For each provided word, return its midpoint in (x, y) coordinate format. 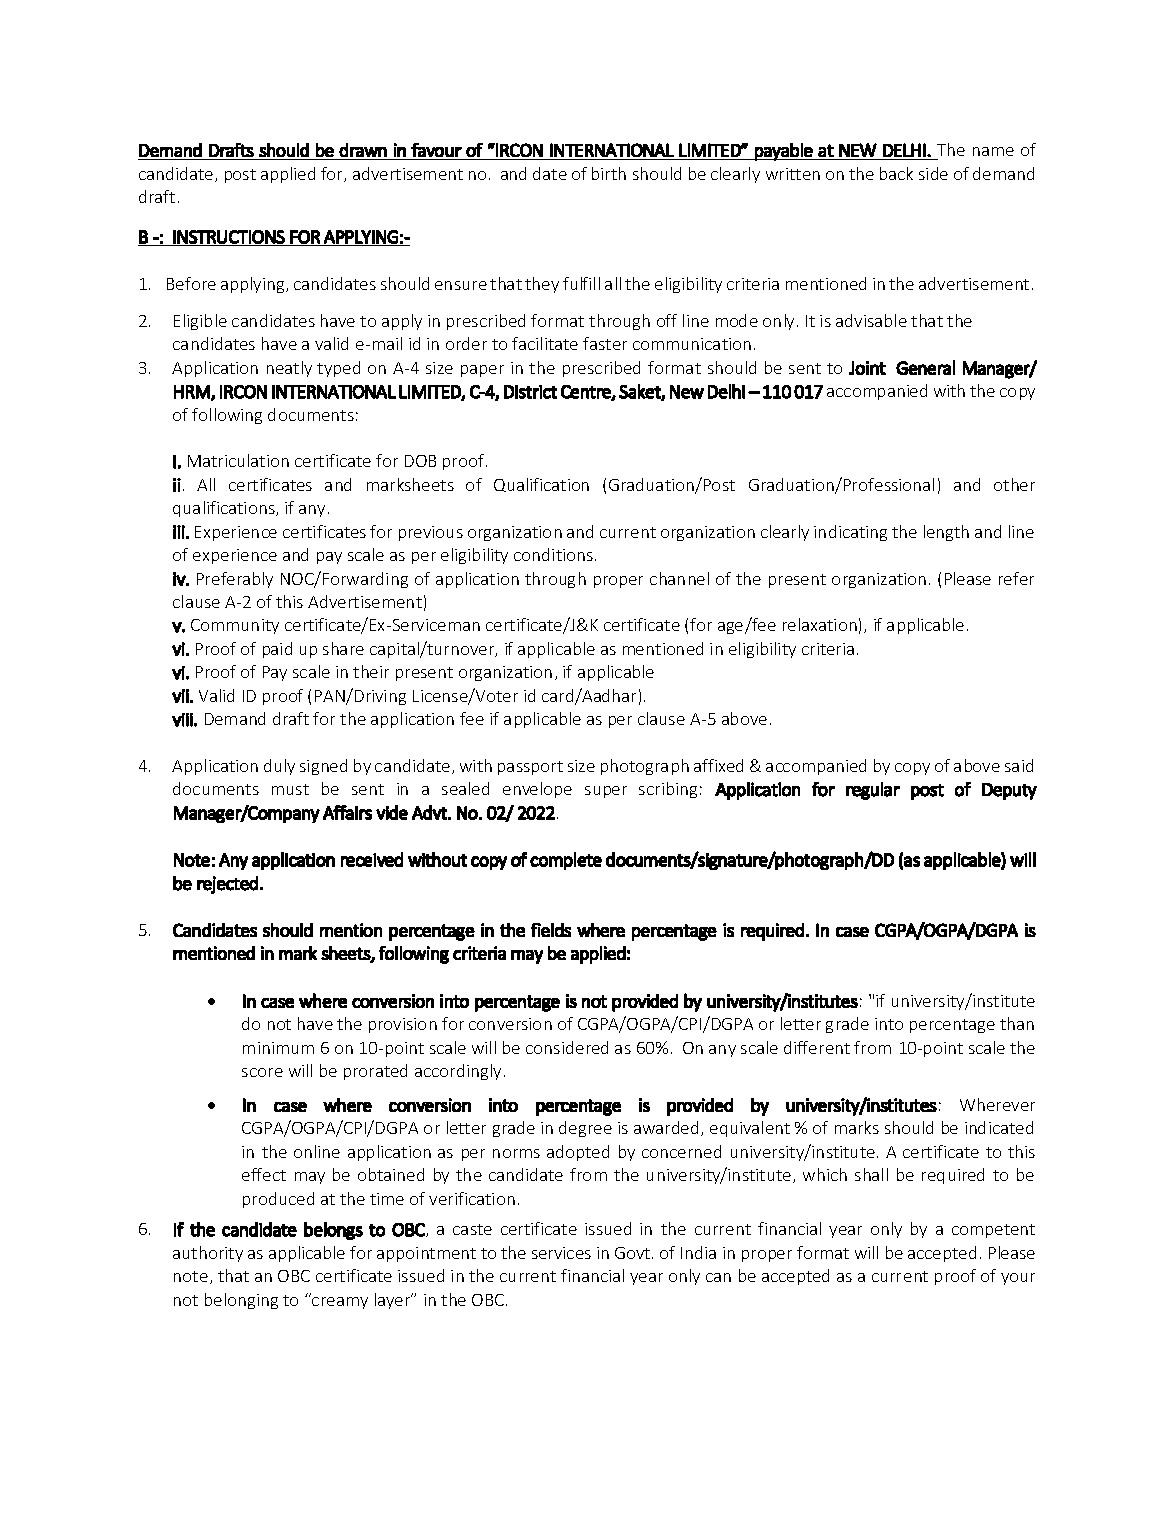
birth (609, 173)
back (896, 173)
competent (993, 1231)
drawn (363, 150)
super (606, 792)
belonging (241, 1301)
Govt (634, 1253)
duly (279, 767)
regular (873, 791)
